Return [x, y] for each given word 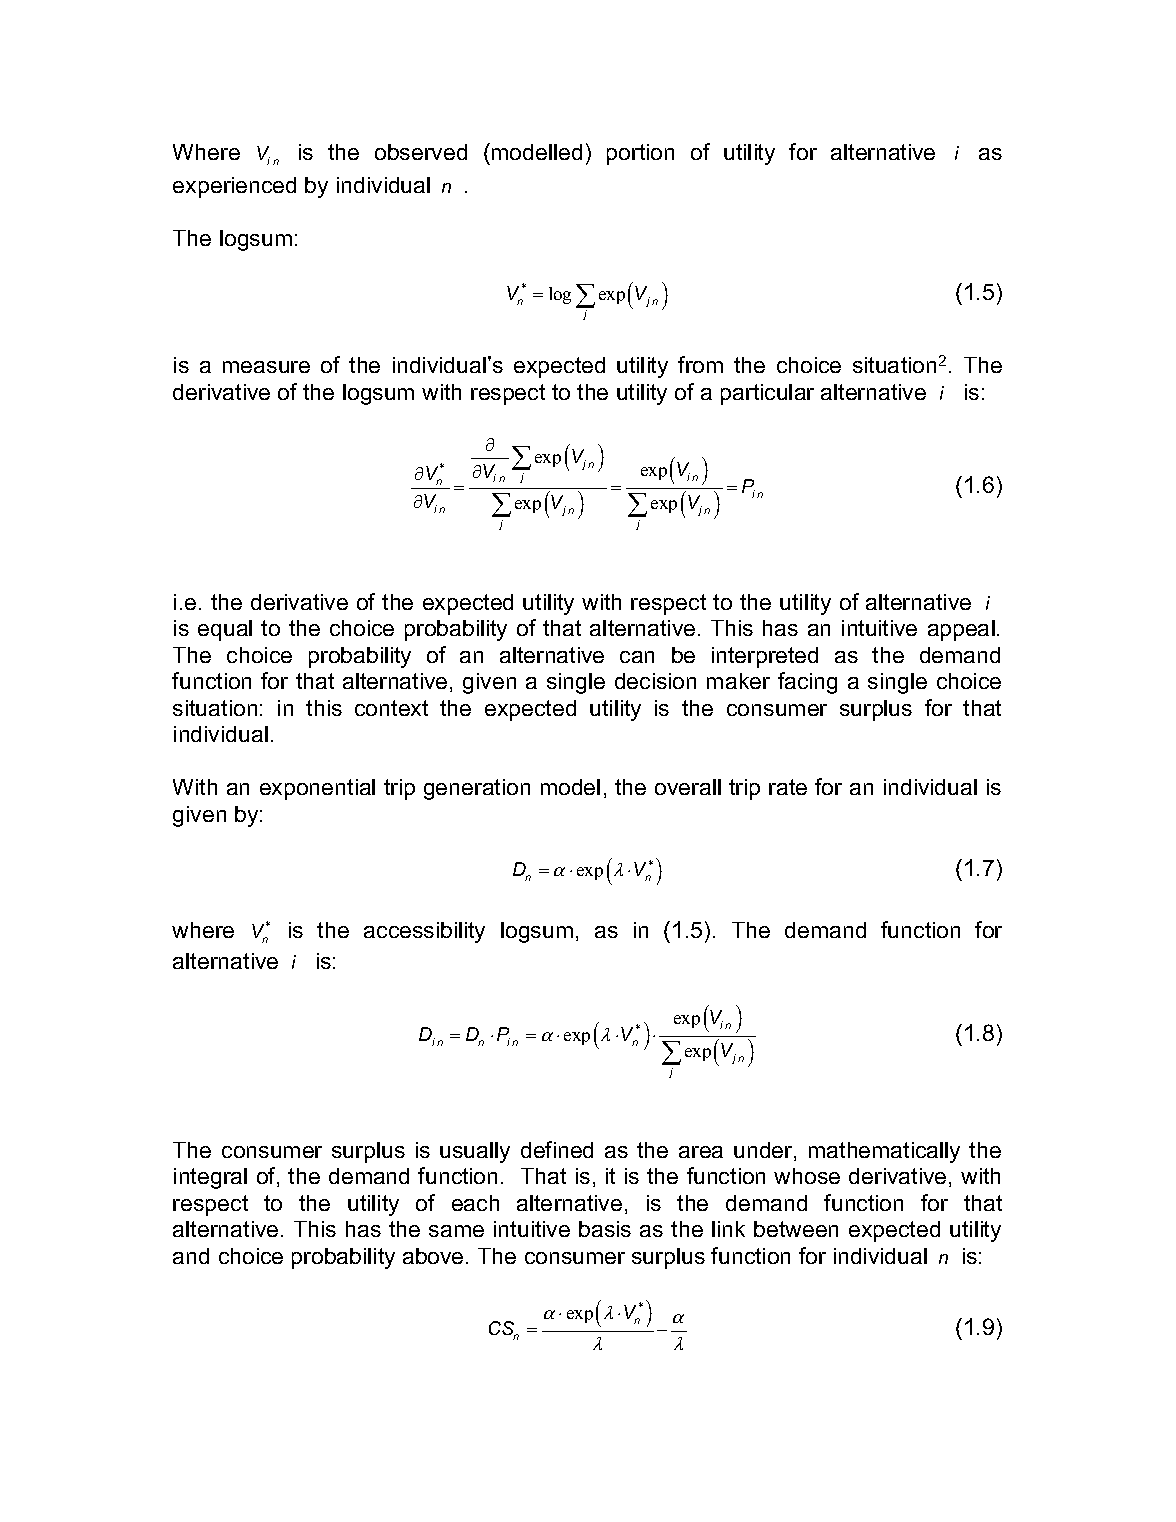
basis [605, 1229]
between [796, 1229]
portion [640, 154]
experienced [234, 187]
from [700, 364]
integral [210, 1178]
